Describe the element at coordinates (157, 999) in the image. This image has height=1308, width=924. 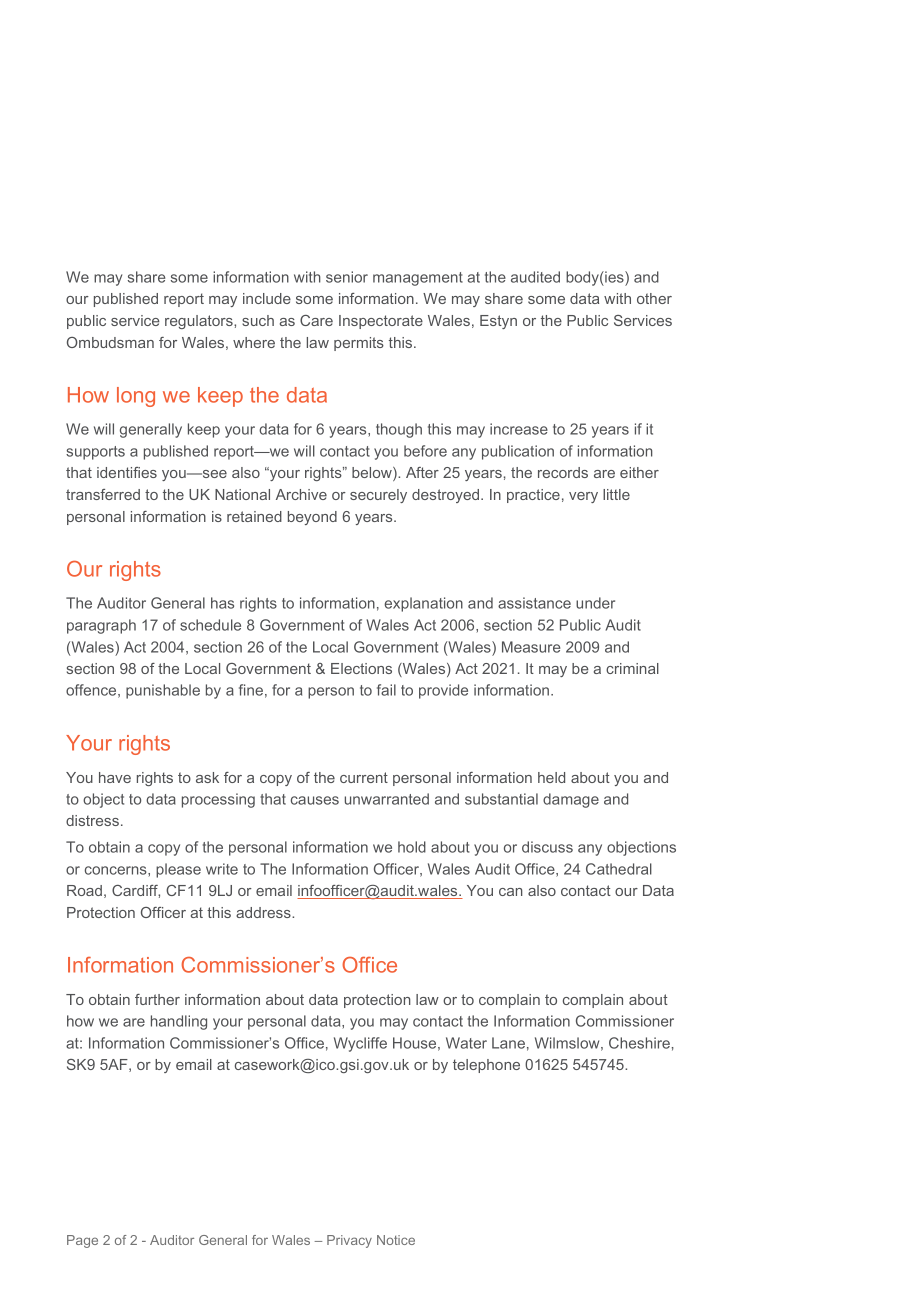
I see `further` at that location.
